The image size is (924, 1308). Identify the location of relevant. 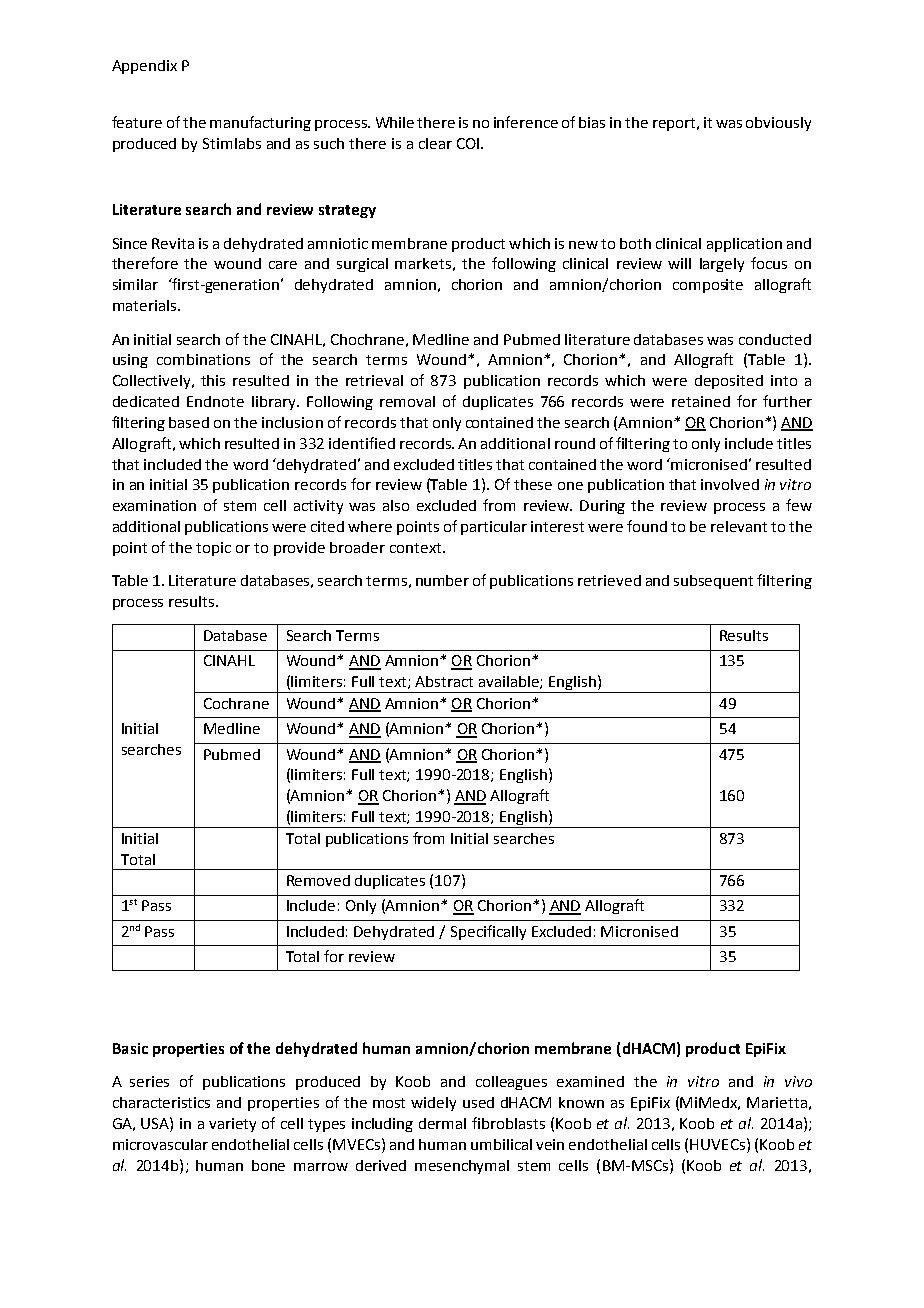
(739, 526).
